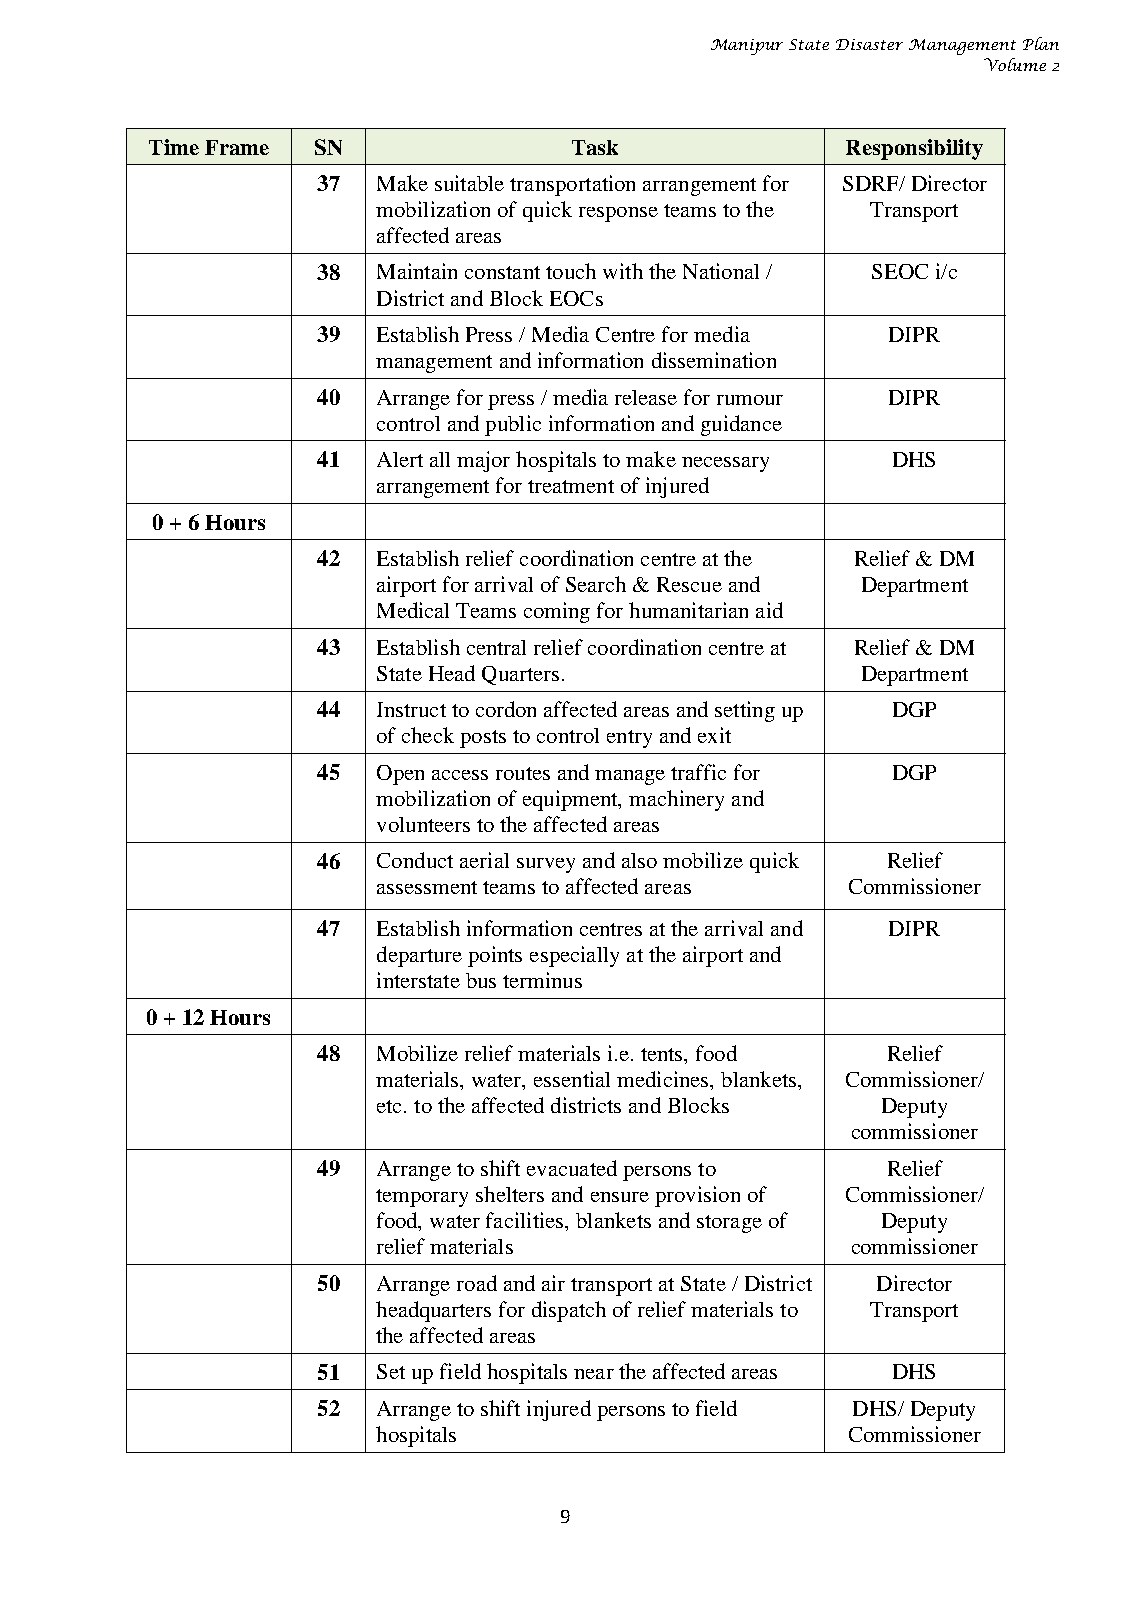 Image resolution: width=1131 pixels, height=1600 pixels. I want to click on storage, so click(729, 1224).
